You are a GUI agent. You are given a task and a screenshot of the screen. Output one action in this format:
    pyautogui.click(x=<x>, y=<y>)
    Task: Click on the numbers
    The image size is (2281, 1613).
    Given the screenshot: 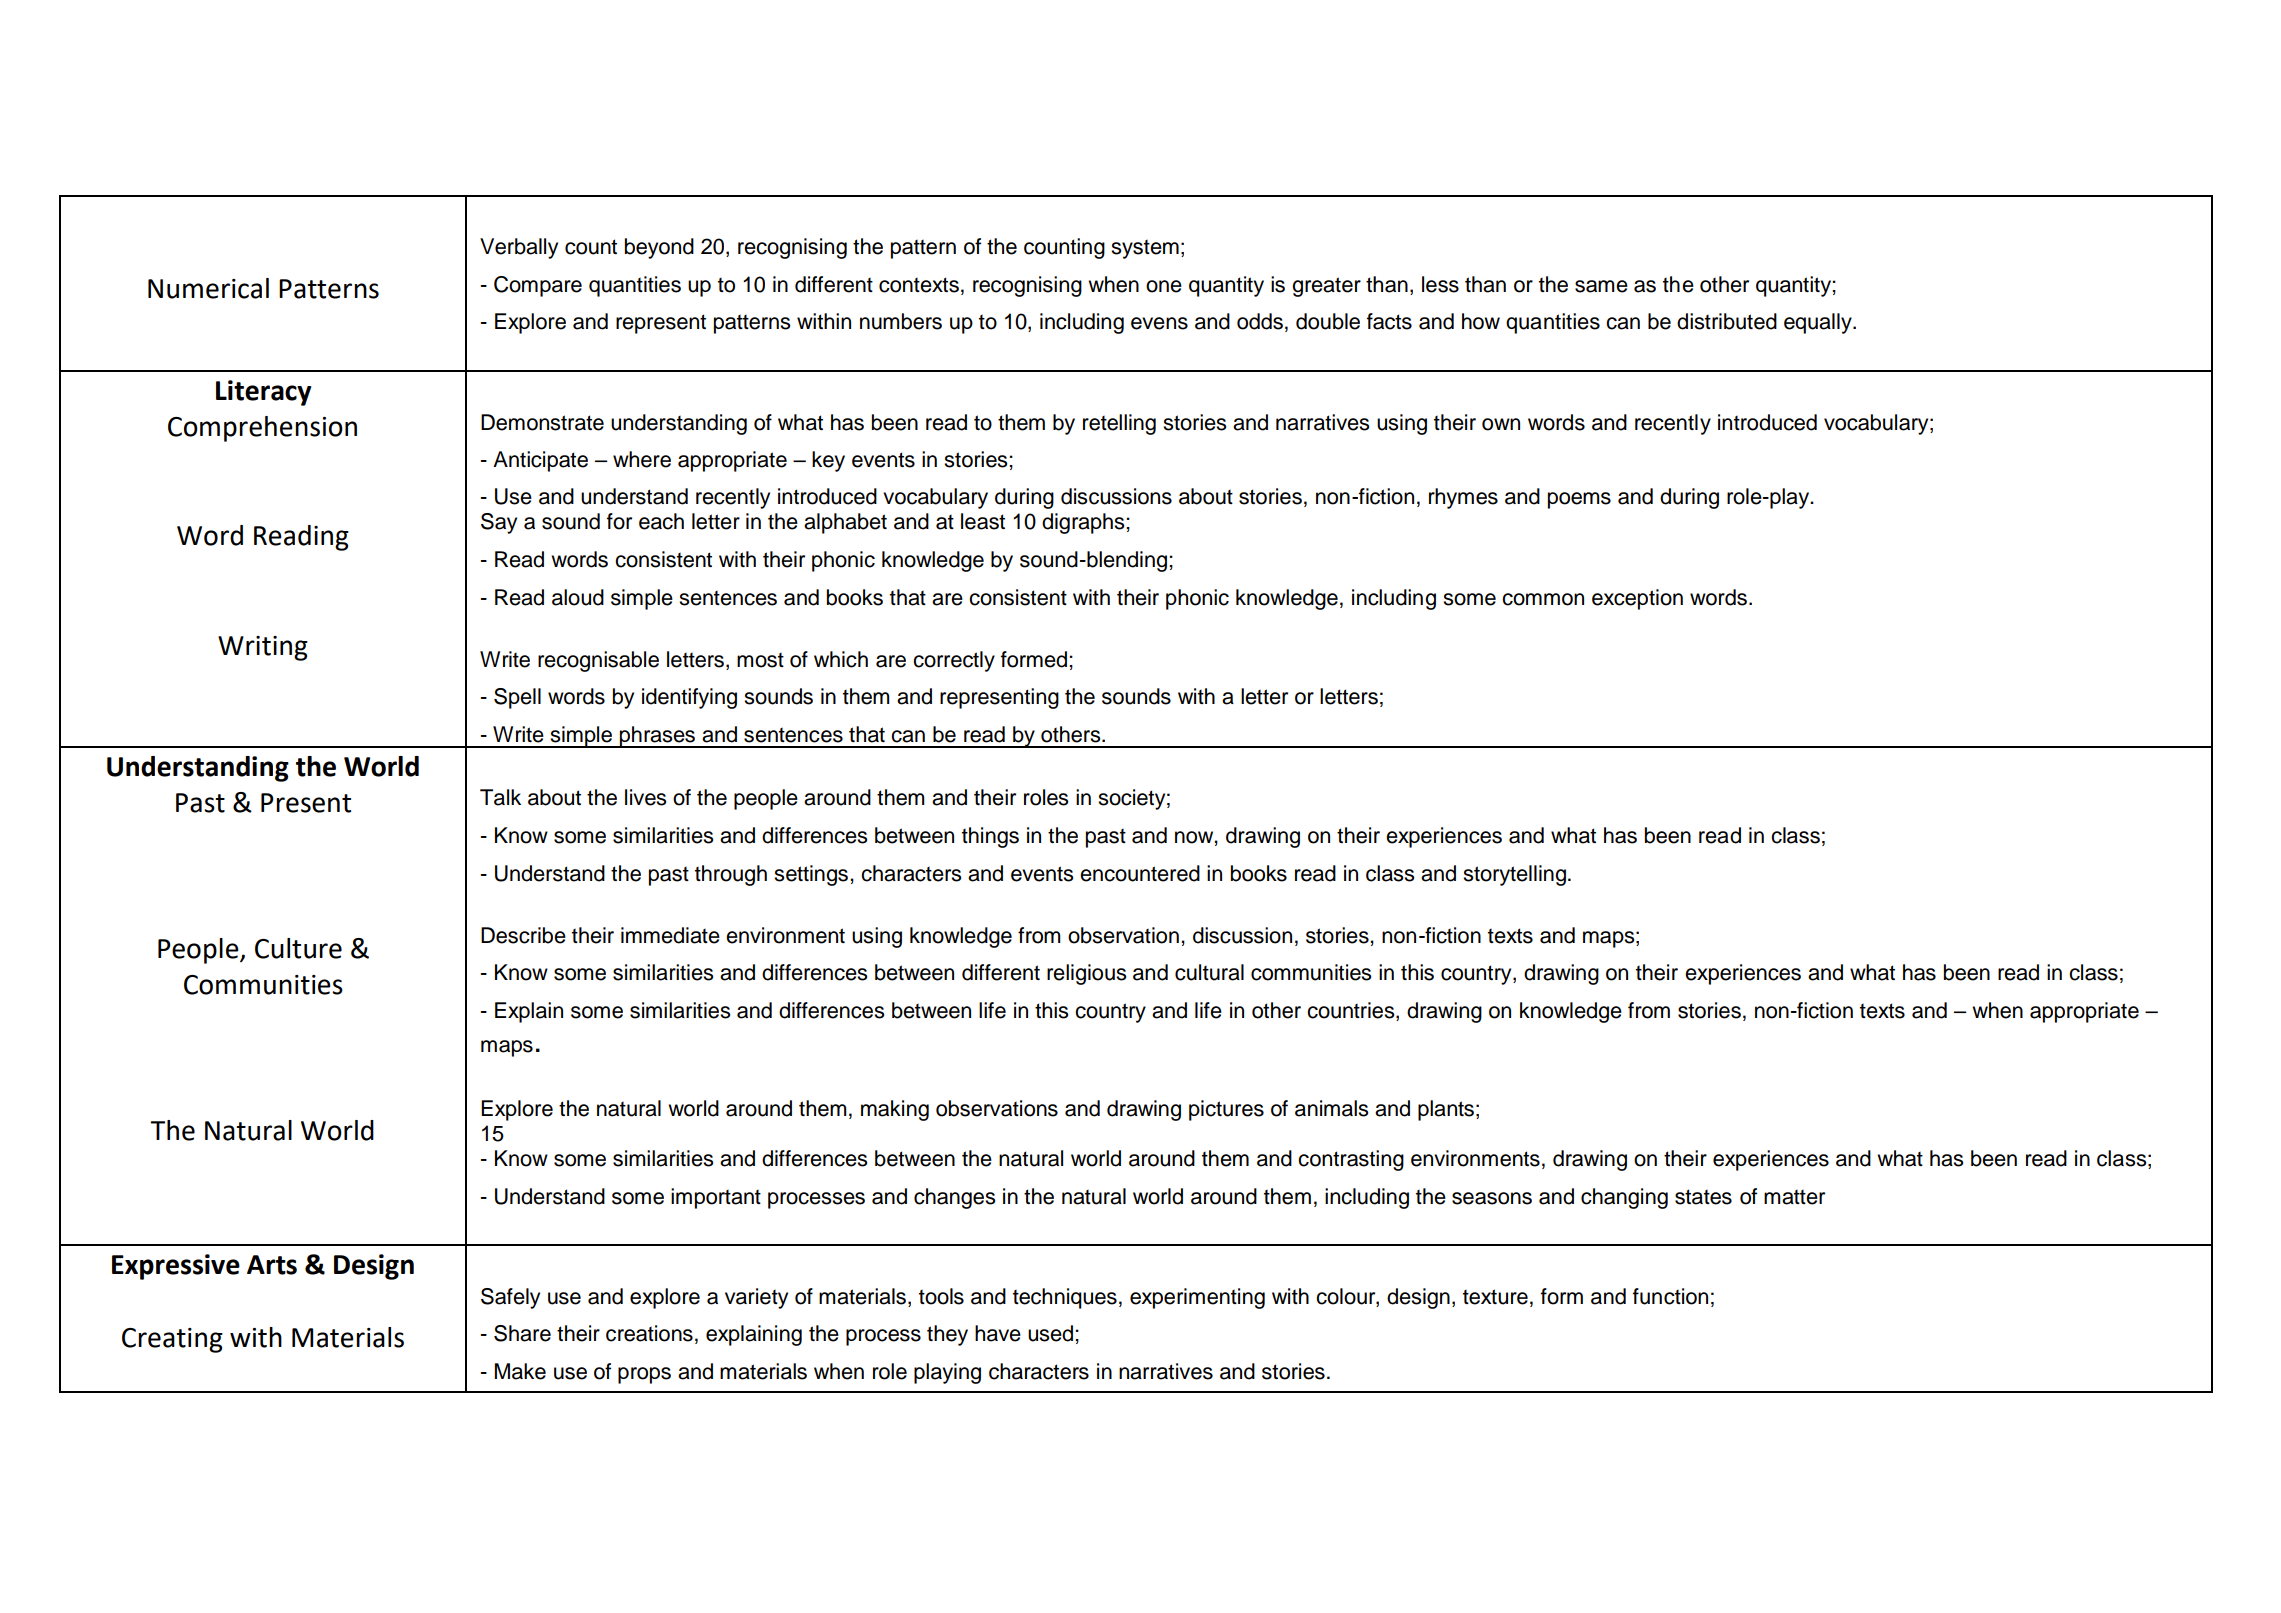 What is the action you would take?
    pyautogui.click(x=901, y=321)
